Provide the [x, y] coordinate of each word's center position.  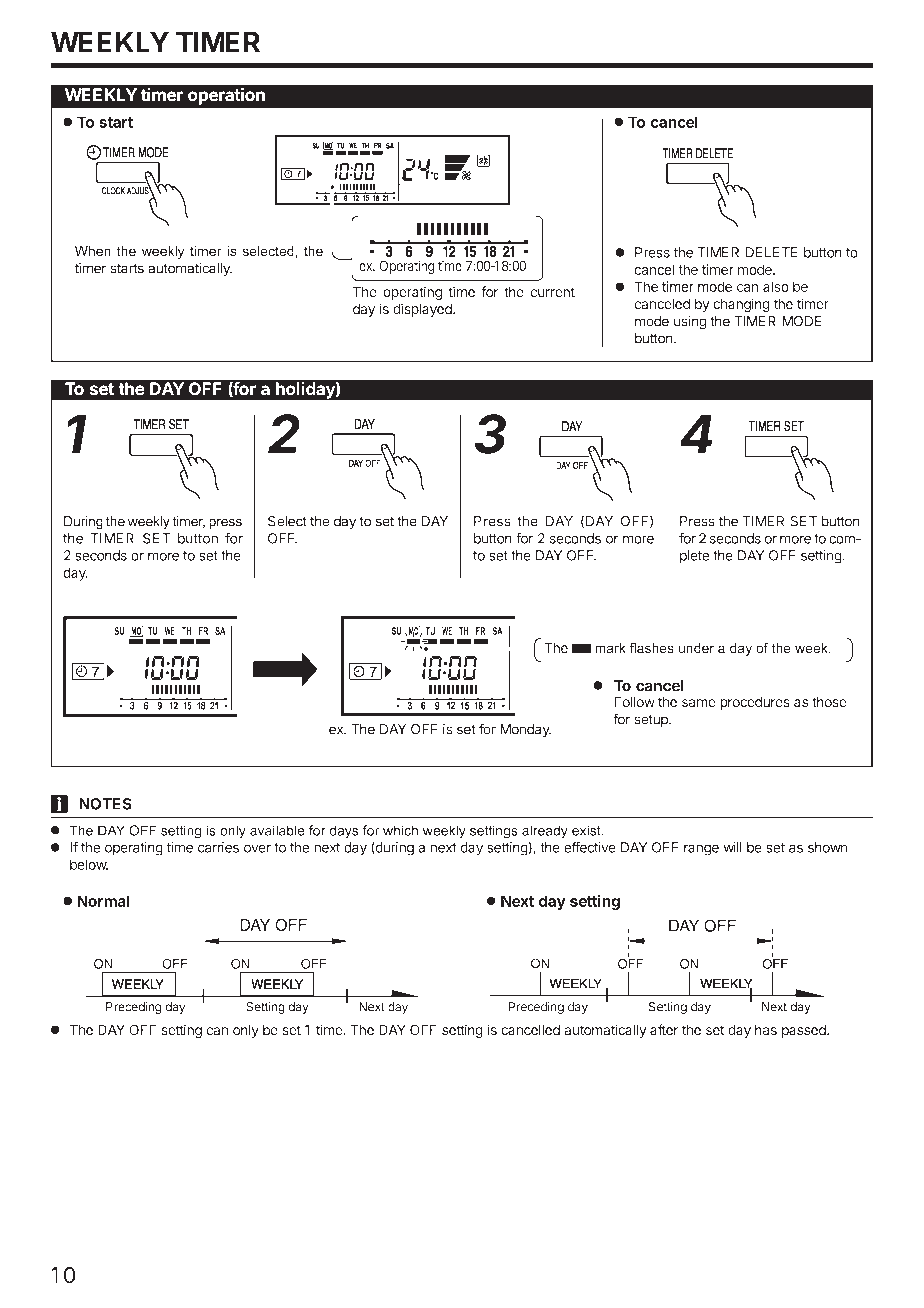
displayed [423, 310]
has [766, 1030]
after [664, 1029]
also [776, 286]
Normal [103, 901]
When [93, 251]
